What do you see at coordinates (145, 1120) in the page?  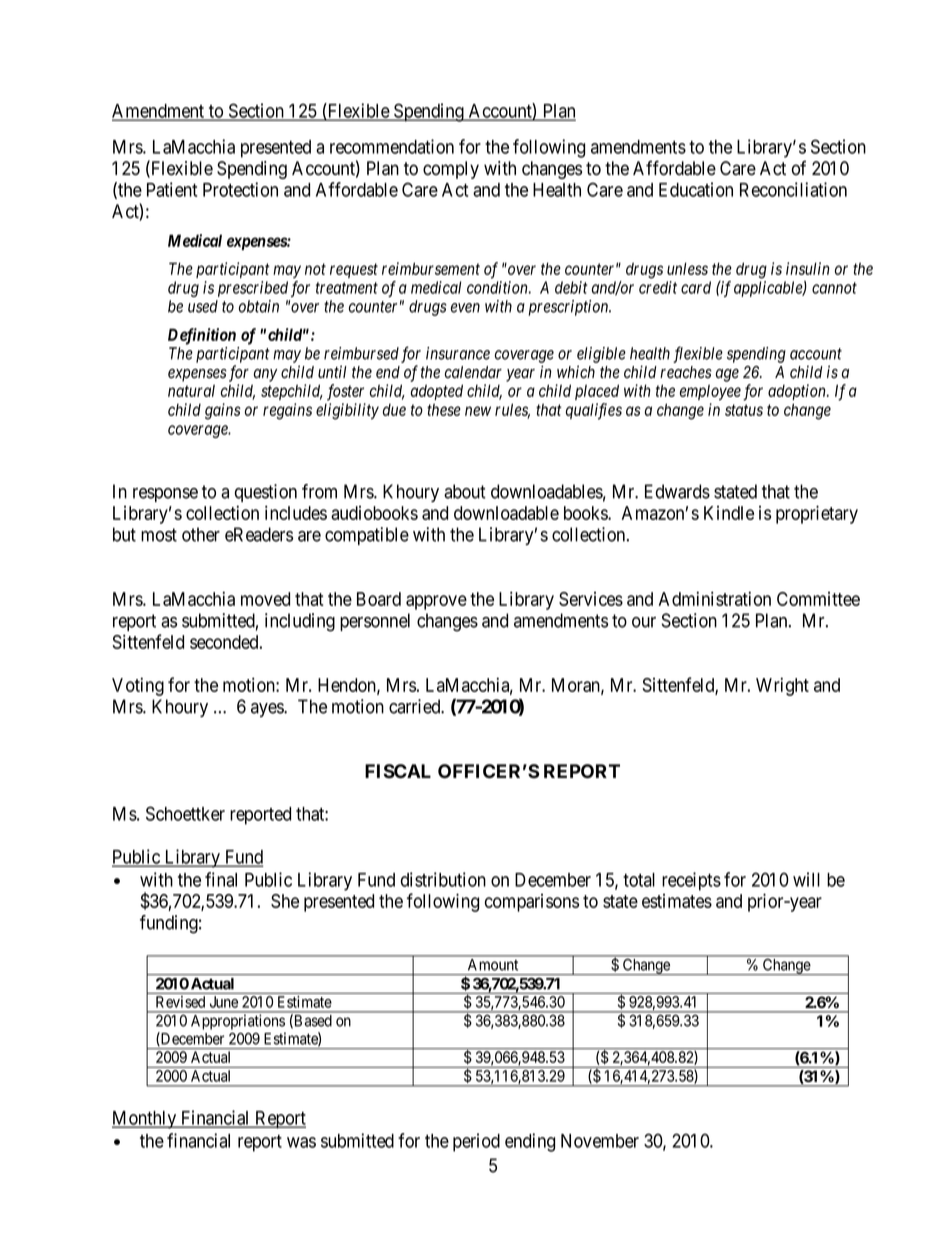 I see `Monthly` at bounding box center [145, 1120].
